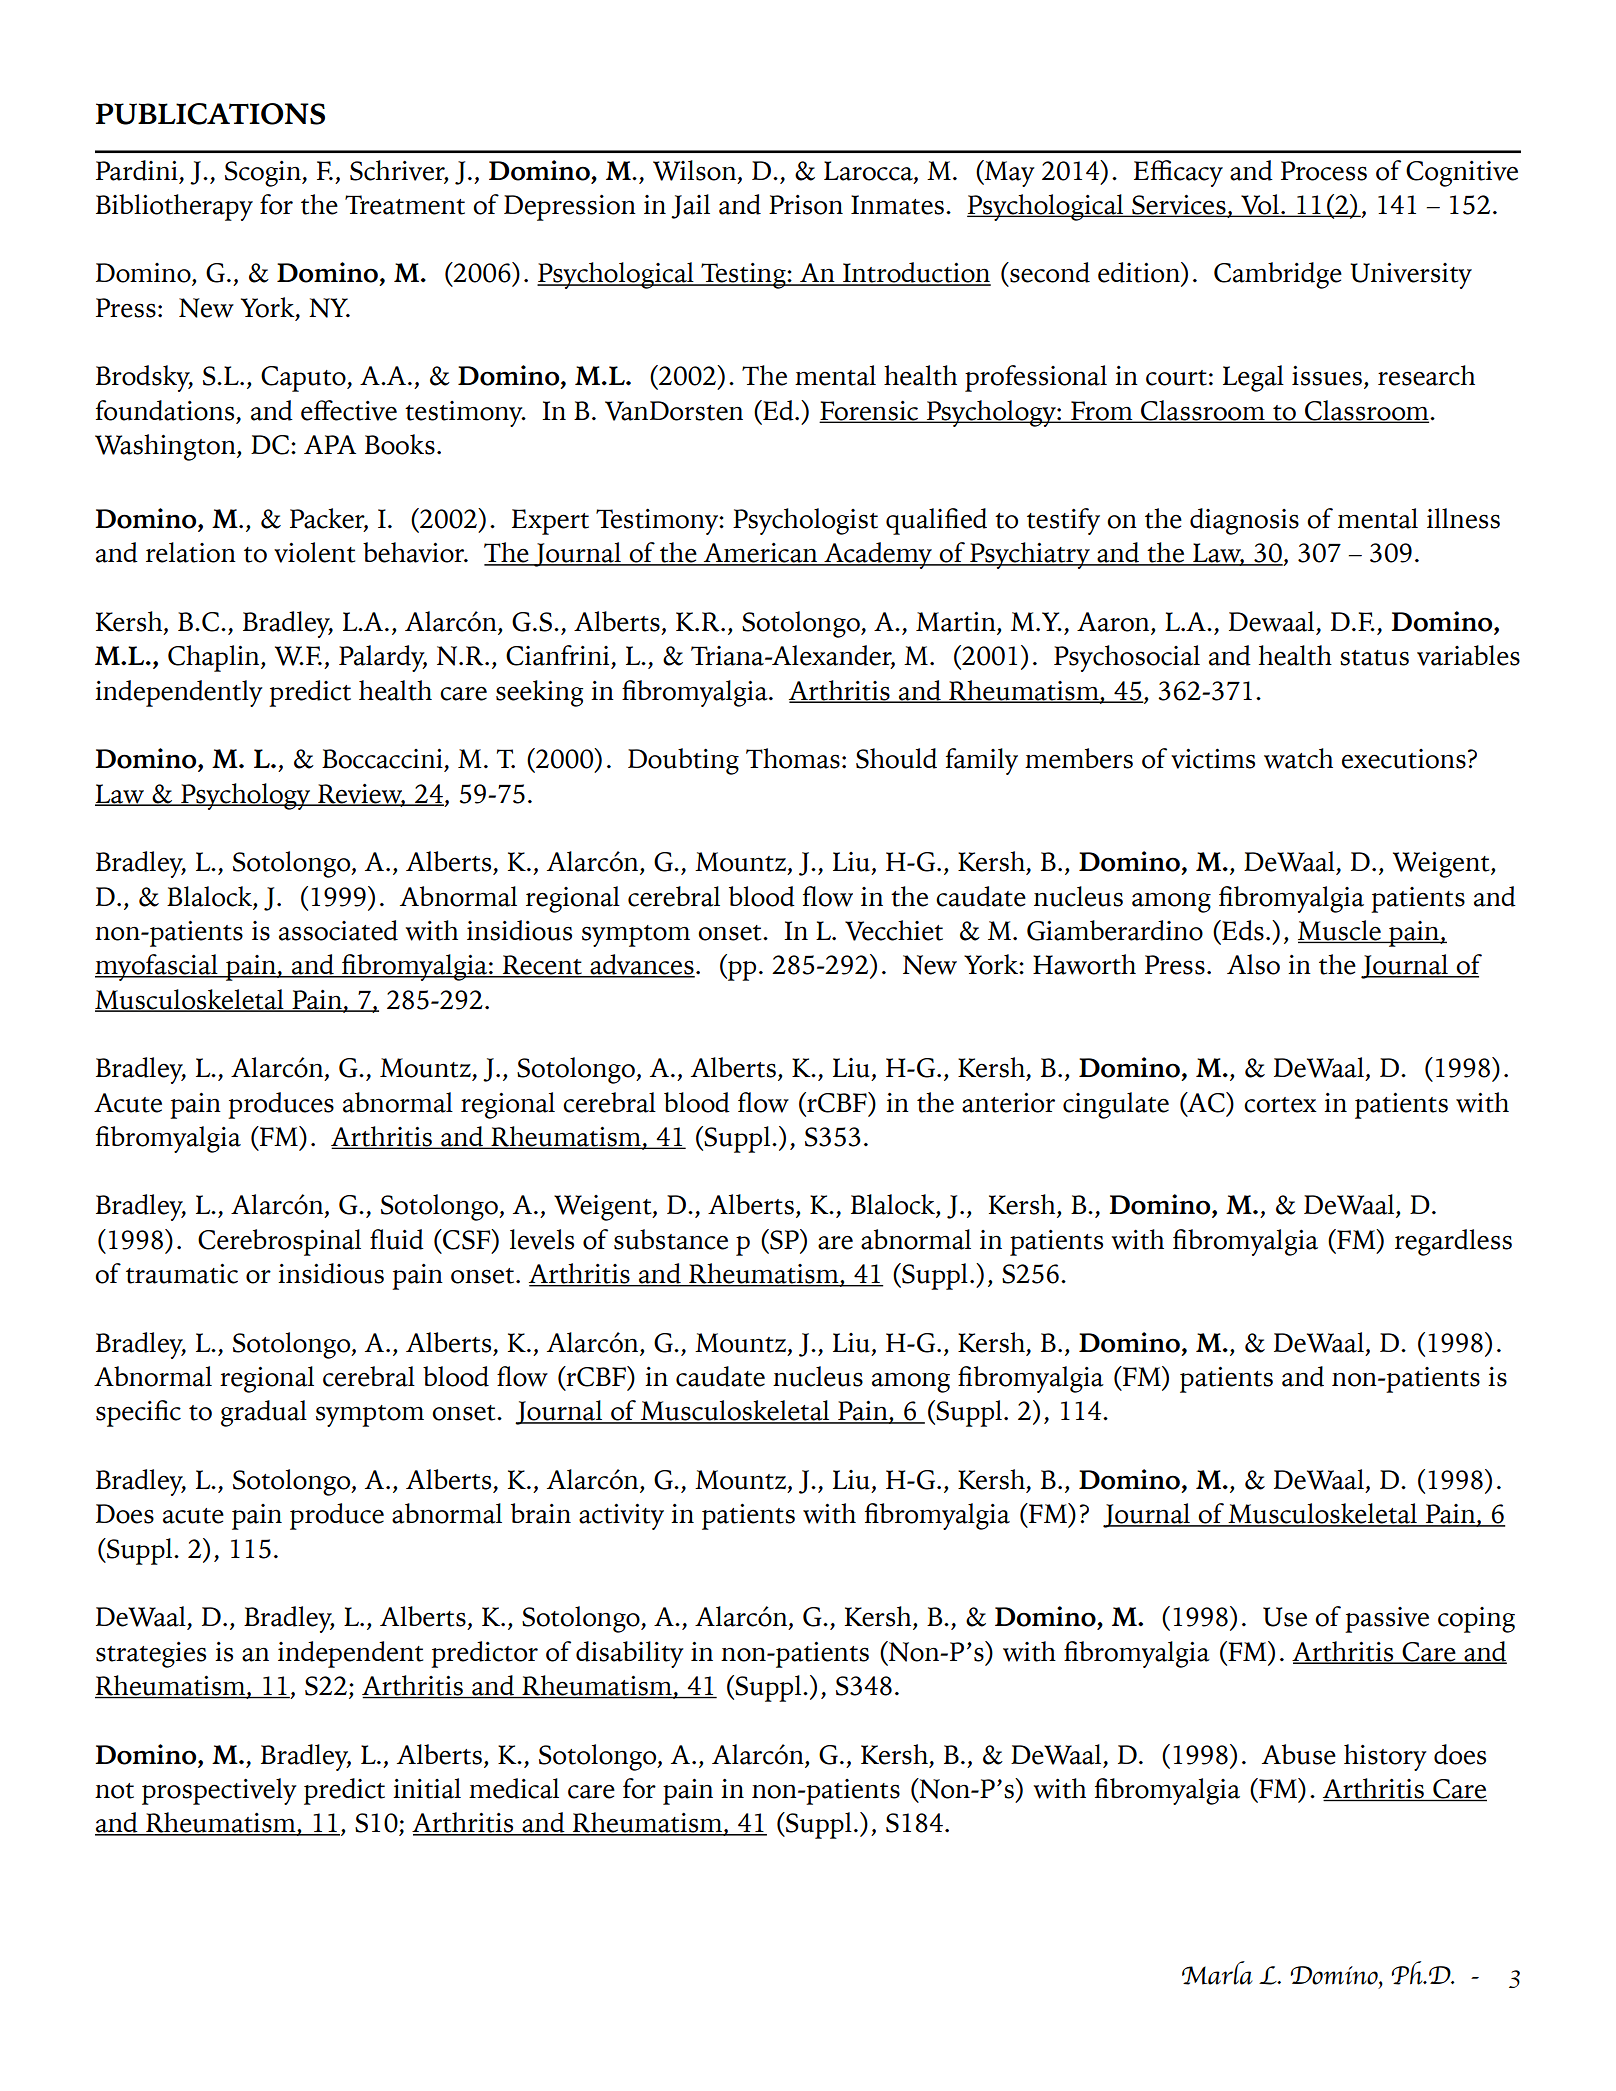 The image size is (1616, 2091). What do you see at coordinates (806, 205) in the image?
I see `Prison` at bounding box center [806, 205].
